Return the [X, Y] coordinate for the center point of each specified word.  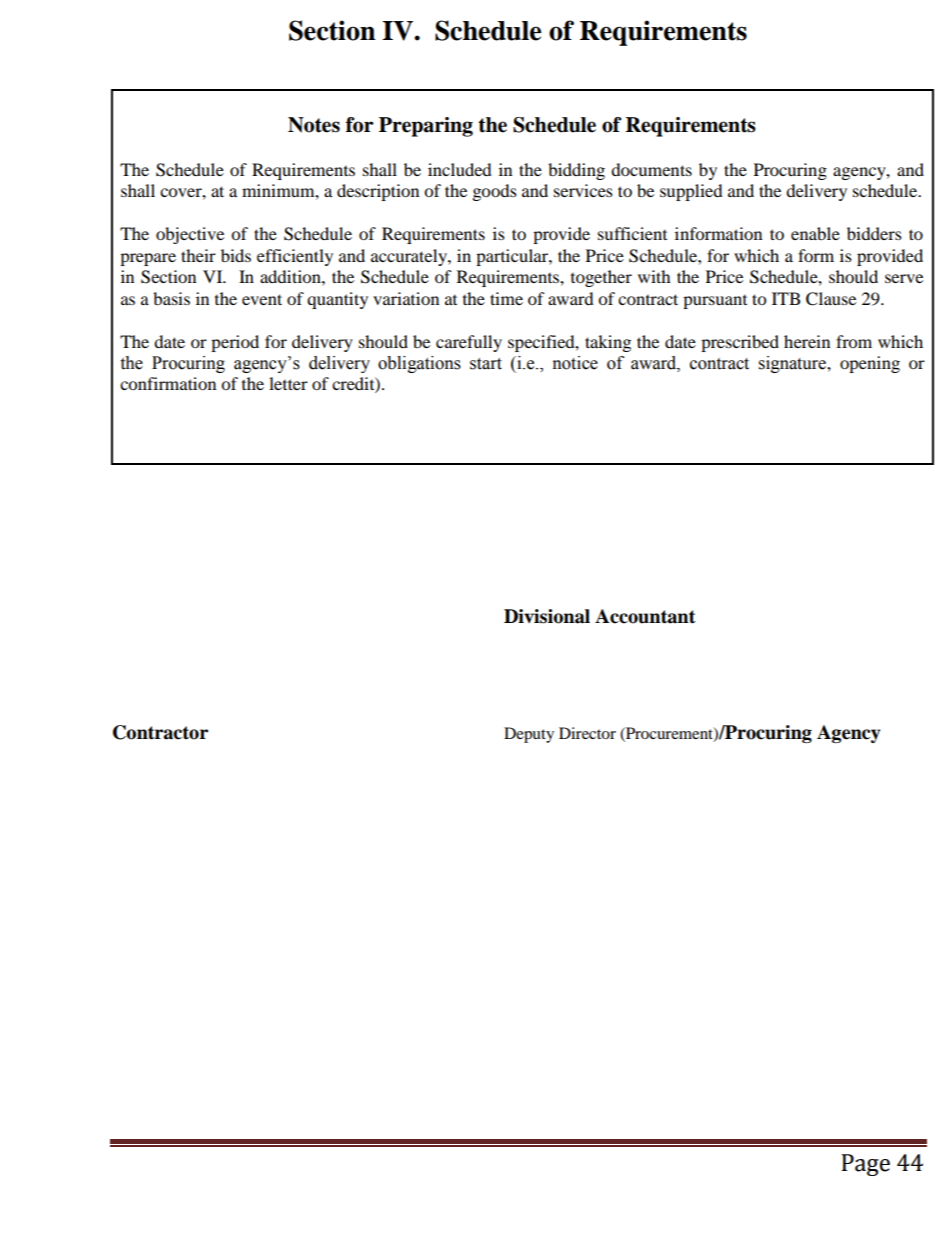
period [235, 343]
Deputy [529, 735]
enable [815, 233]
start [486, 364]
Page [866, 1165]
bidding [576, 171]
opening [870, 364]
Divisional [547, 616]
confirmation [168, 383]
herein [807, 341]
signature [793, 364]
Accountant [645, 616]
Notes [314, 125]
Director [587, 733]
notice [575, 363]
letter [288, 383]
